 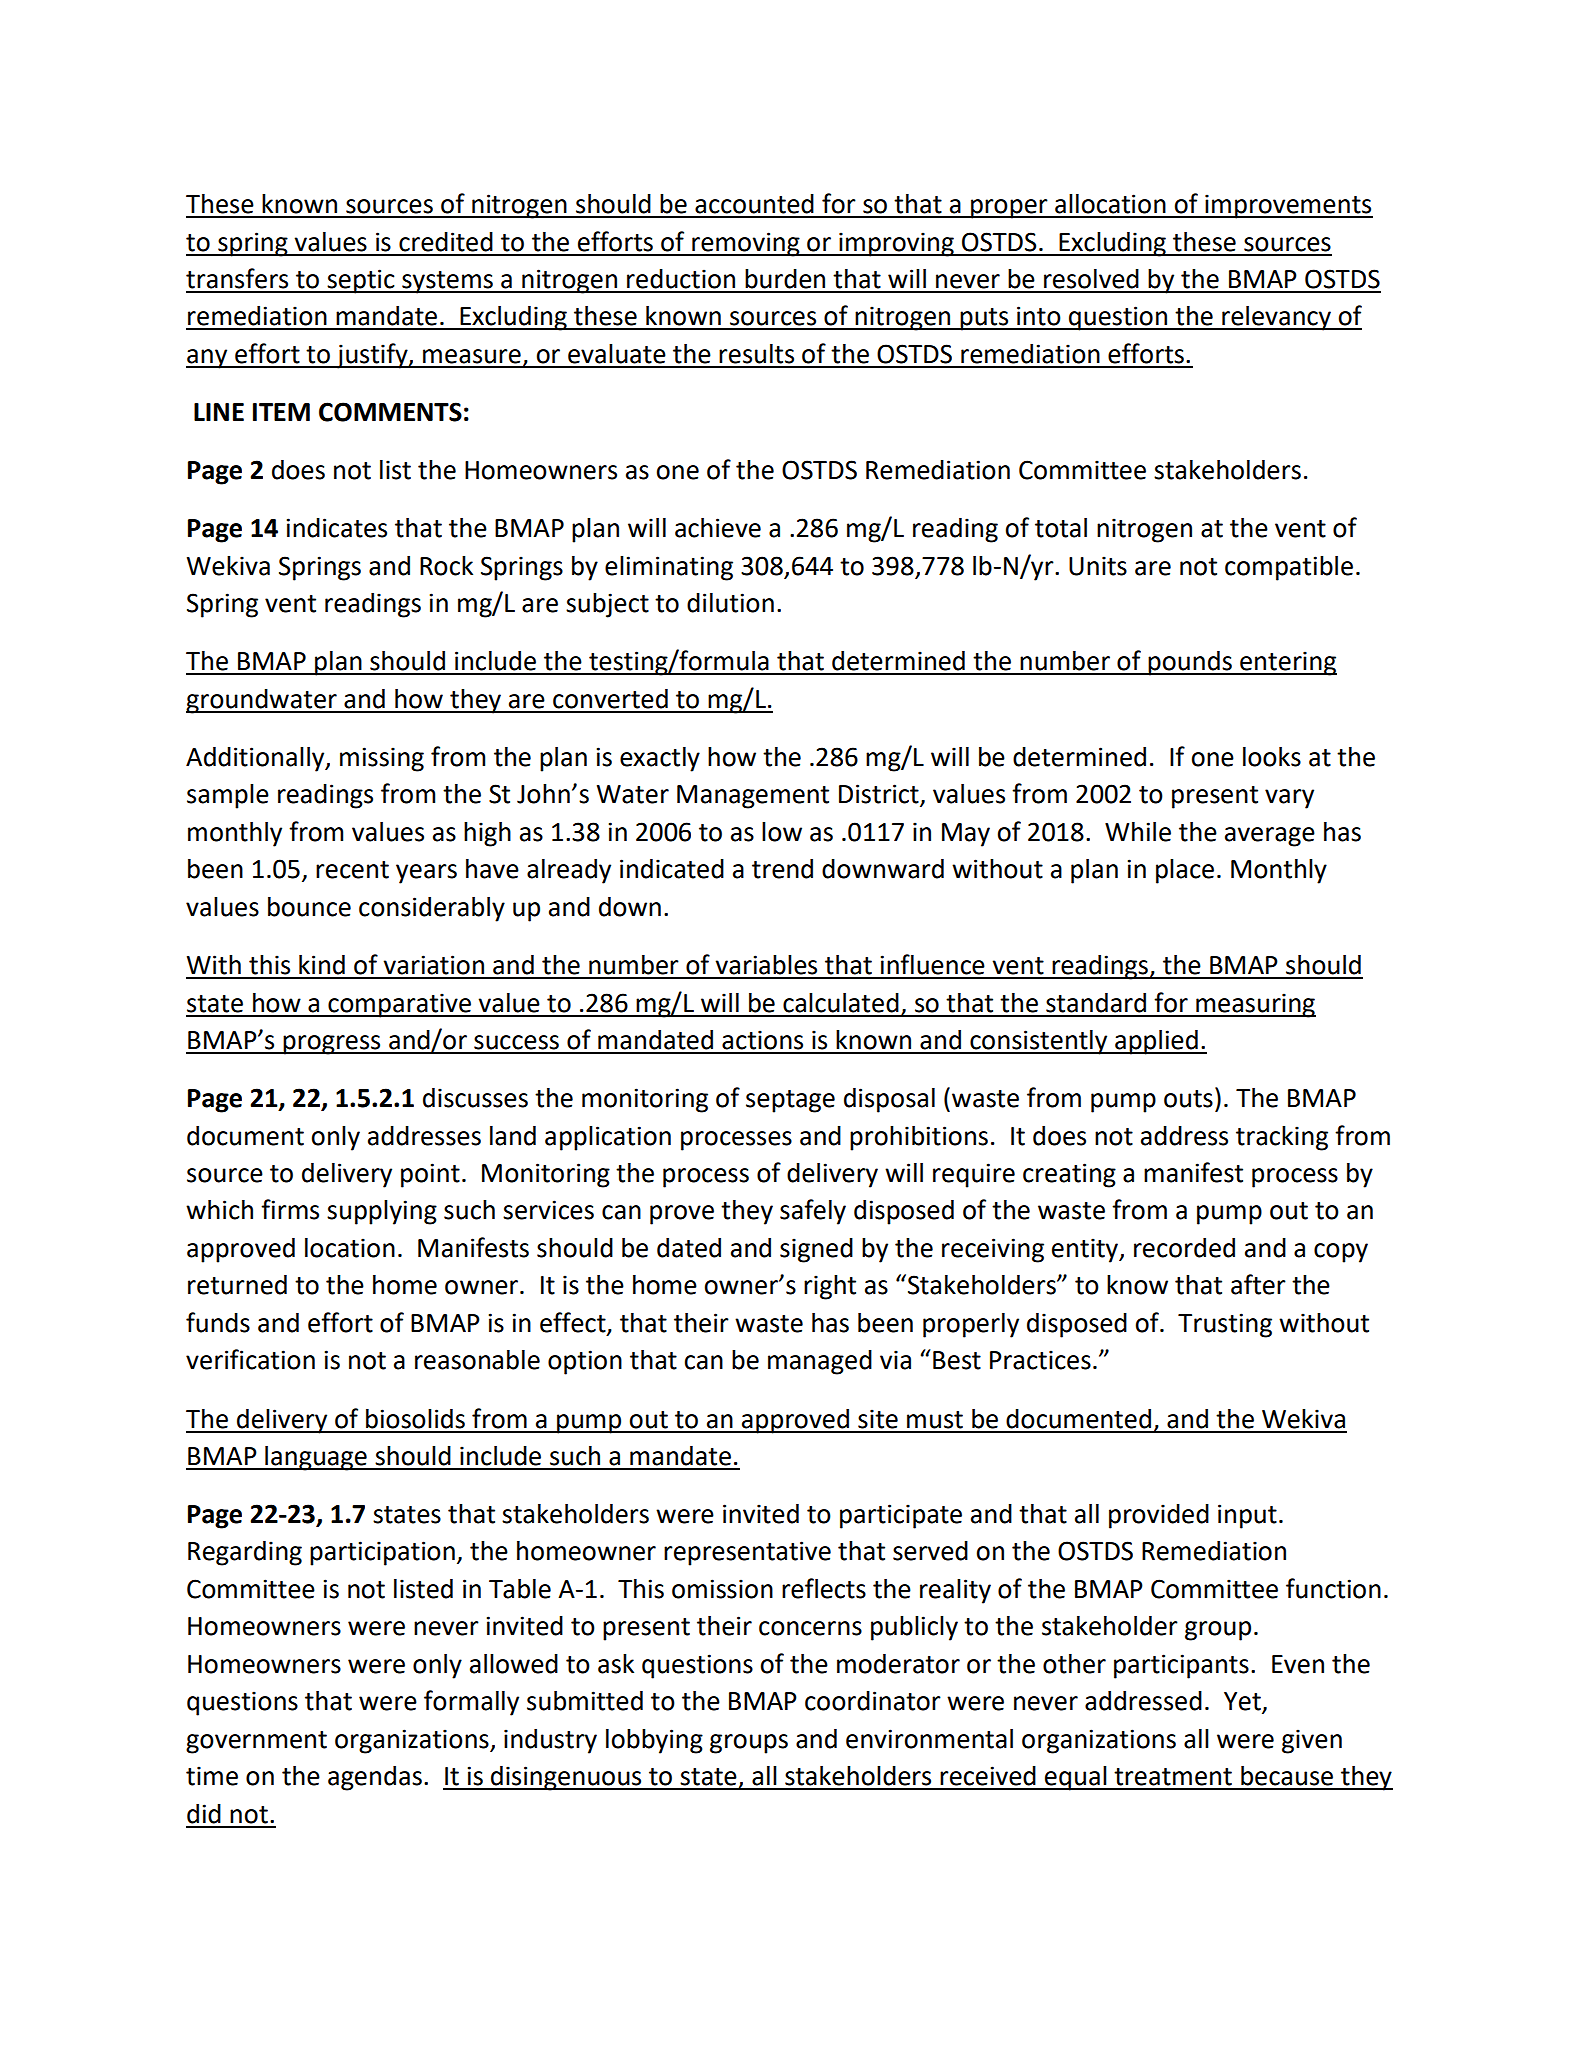 What do you see at coordinates (654, 1741) in the image?
I see `lobbying` at bounding box center [654, 1741].
